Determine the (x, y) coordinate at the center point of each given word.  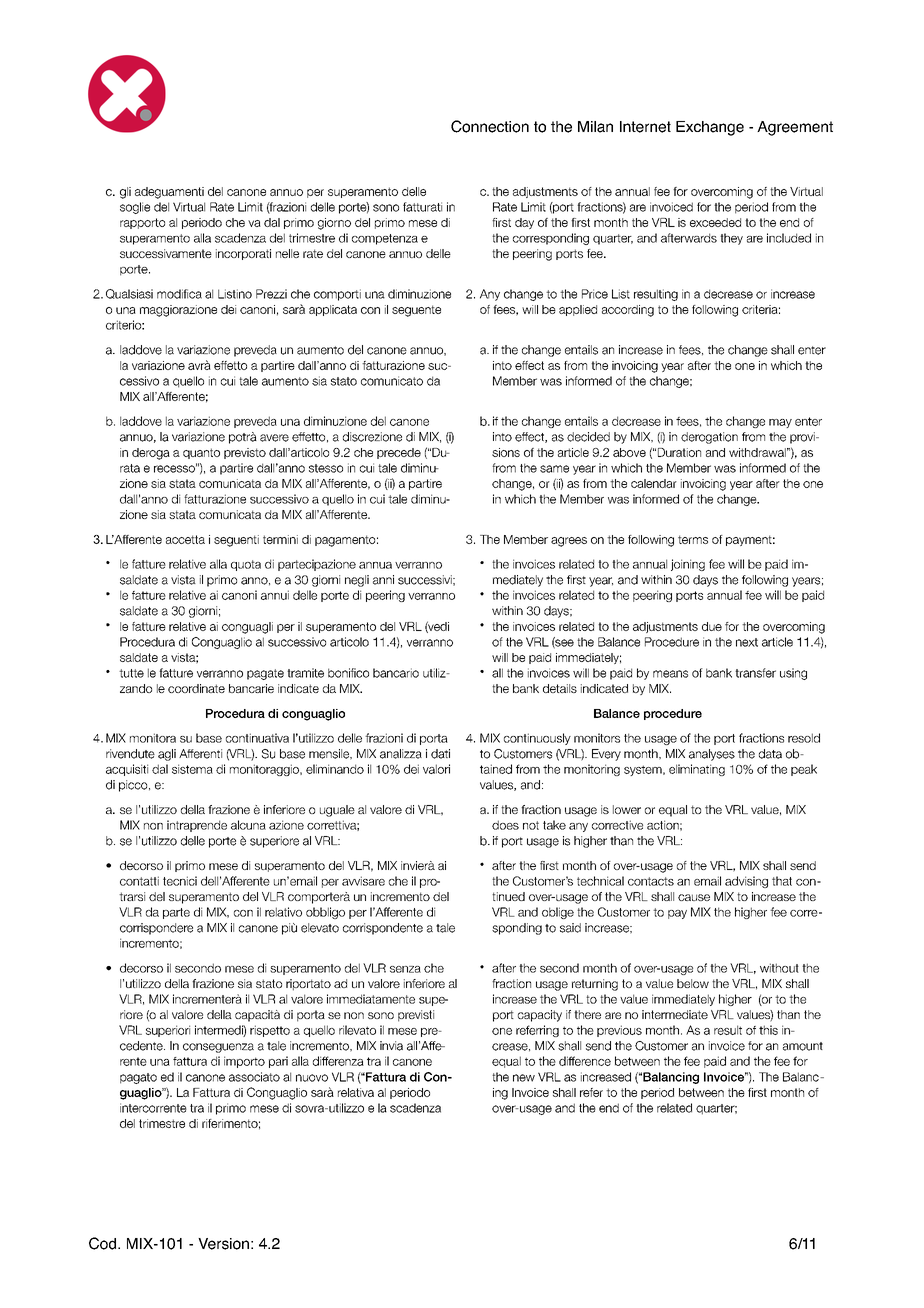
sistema (192, 769)
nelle (287, 253)
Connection (490, 126)
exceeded (715, 222)
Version (223, 1244)
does (505, 825)
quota (246, 565)
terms (693, 539)
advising (746, 882)
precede (399, 453)
